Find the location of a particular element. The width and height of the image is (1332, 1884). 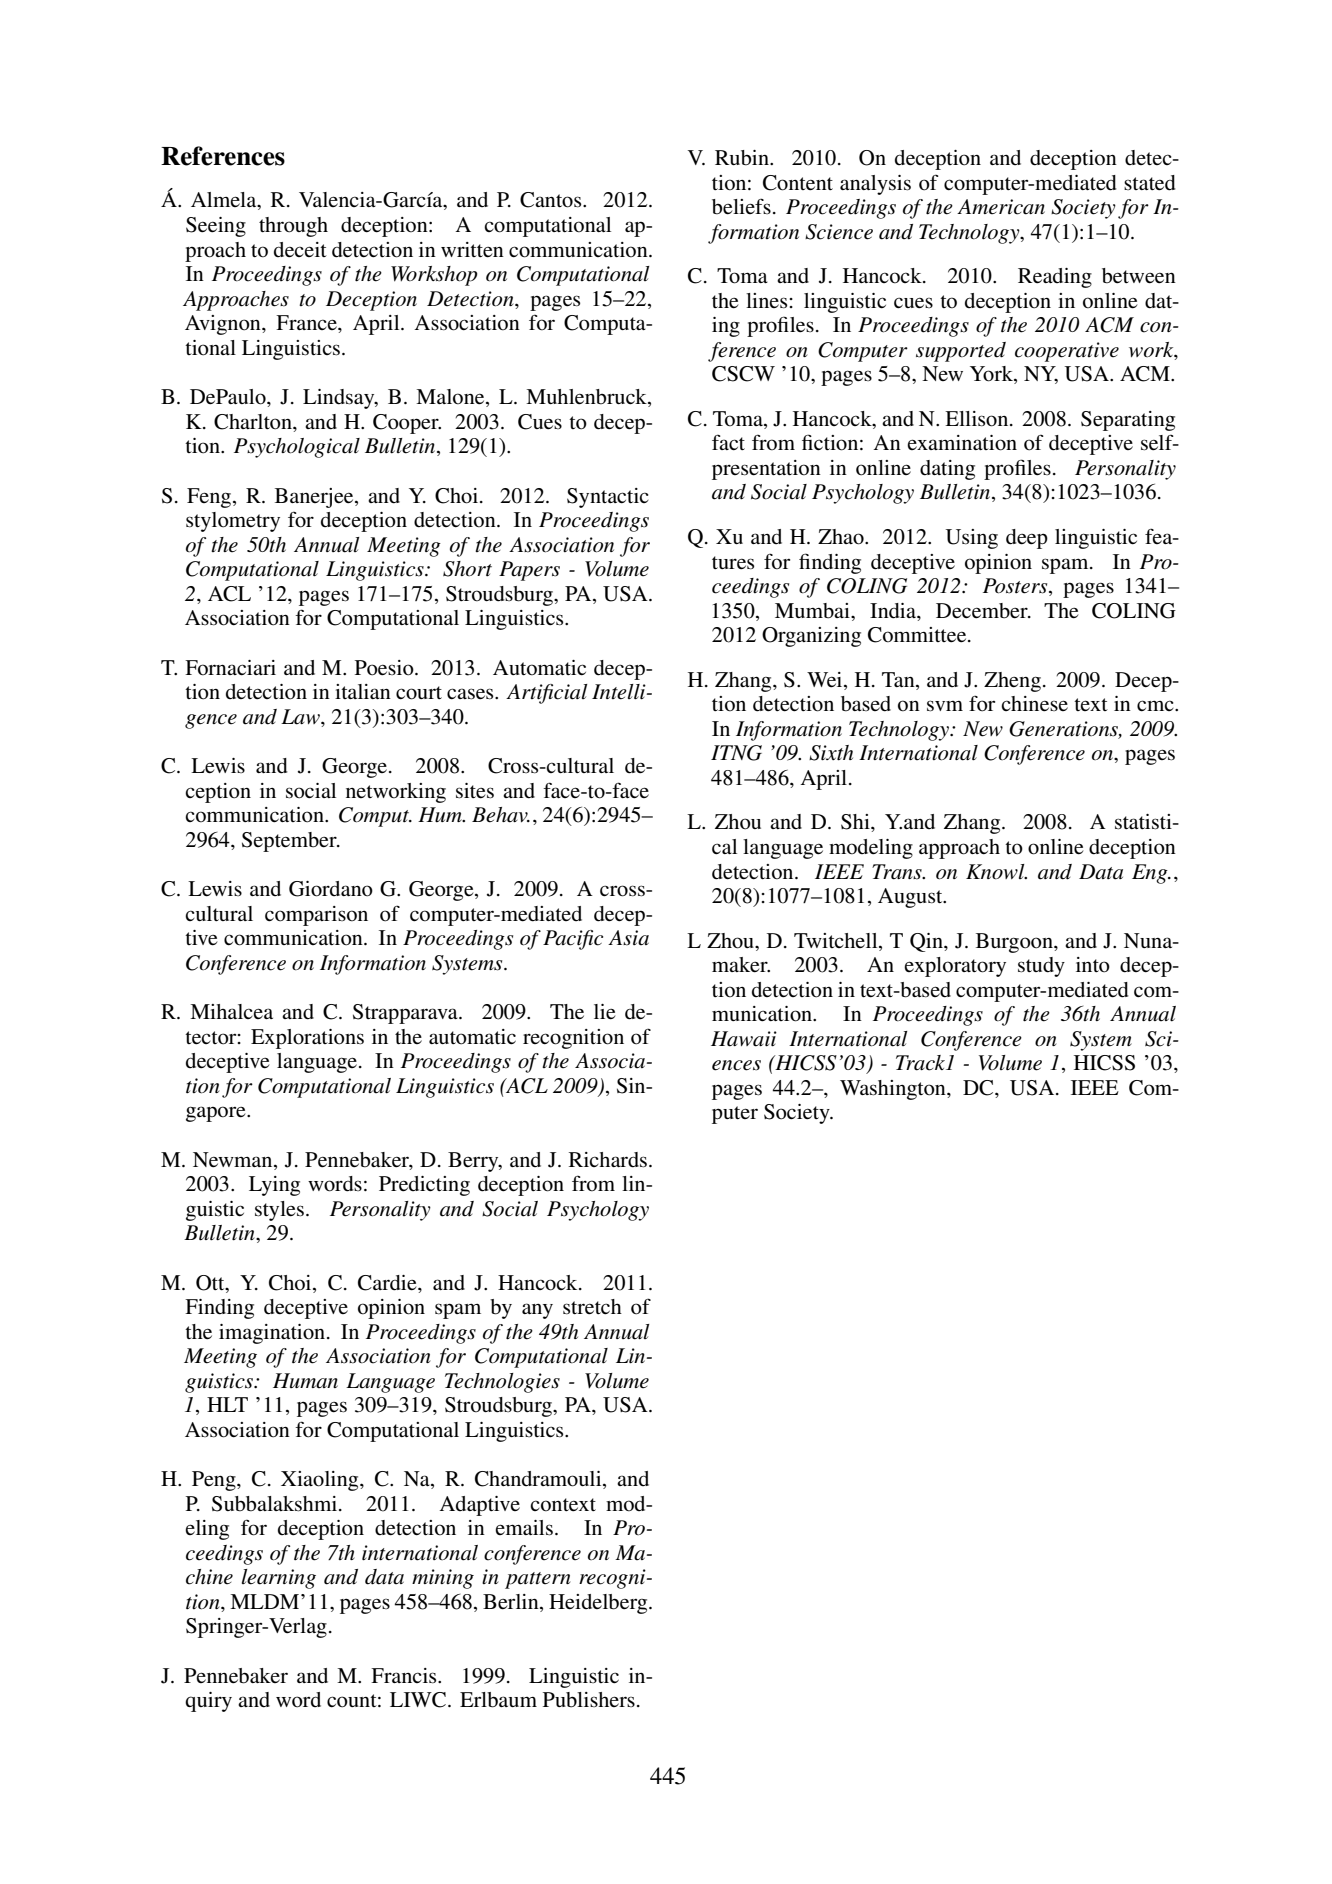

American is located at coordinates (1001, 207).
